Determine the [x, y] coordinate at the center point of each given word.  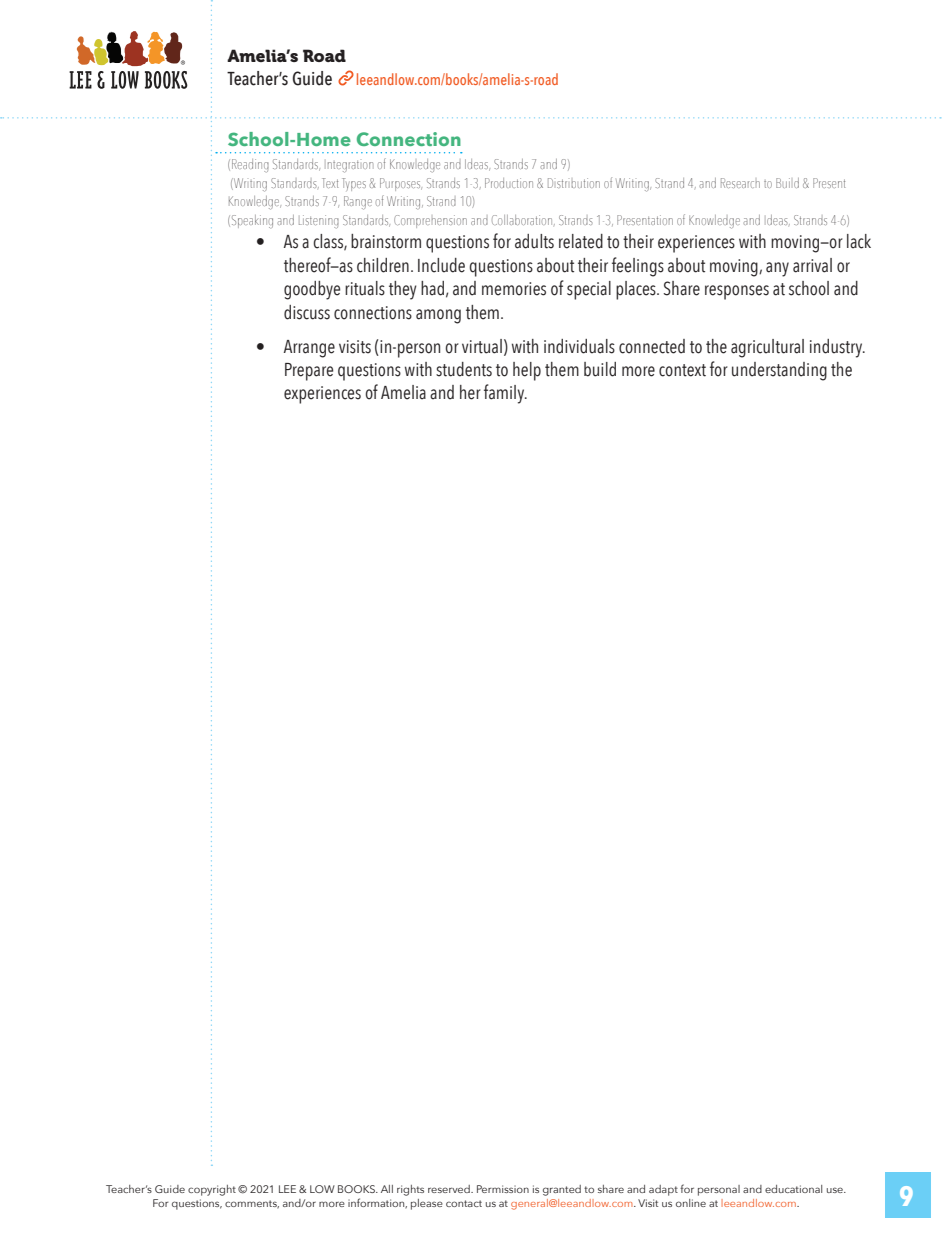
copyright [212, 1190]
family [505, 394]
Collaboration [523, 220]
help [527, 371]
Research [740, 183]
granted [562, 1190]
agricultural [767, 348]
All [387, 1189]
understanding [779, 371]
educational [793, 1189]
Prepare [309, 372]
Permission [503, 1189]
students [464, 369]
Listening [319, 222]
